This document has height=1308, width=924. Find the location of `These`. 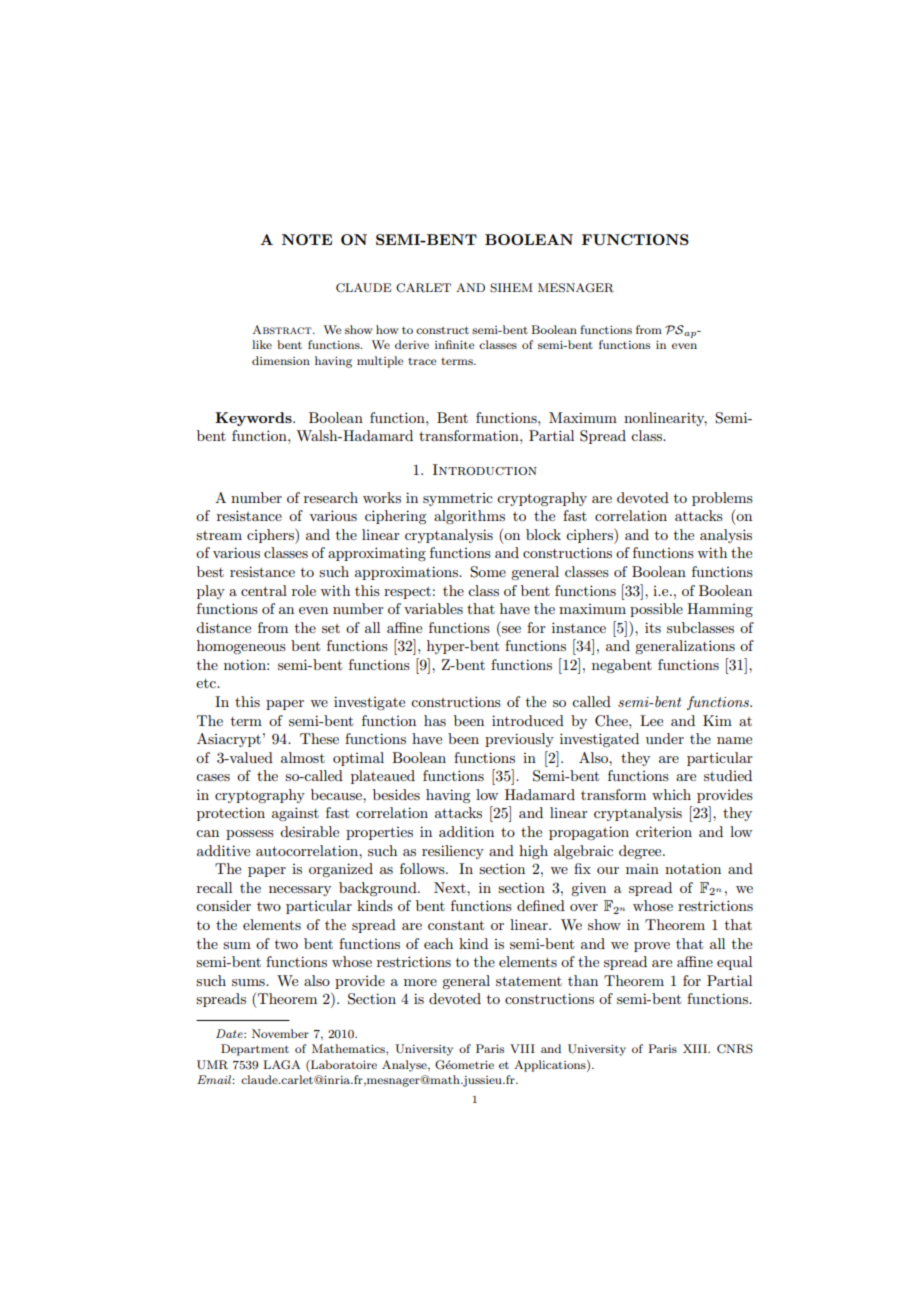

These is located at coordinates (319, 738).
